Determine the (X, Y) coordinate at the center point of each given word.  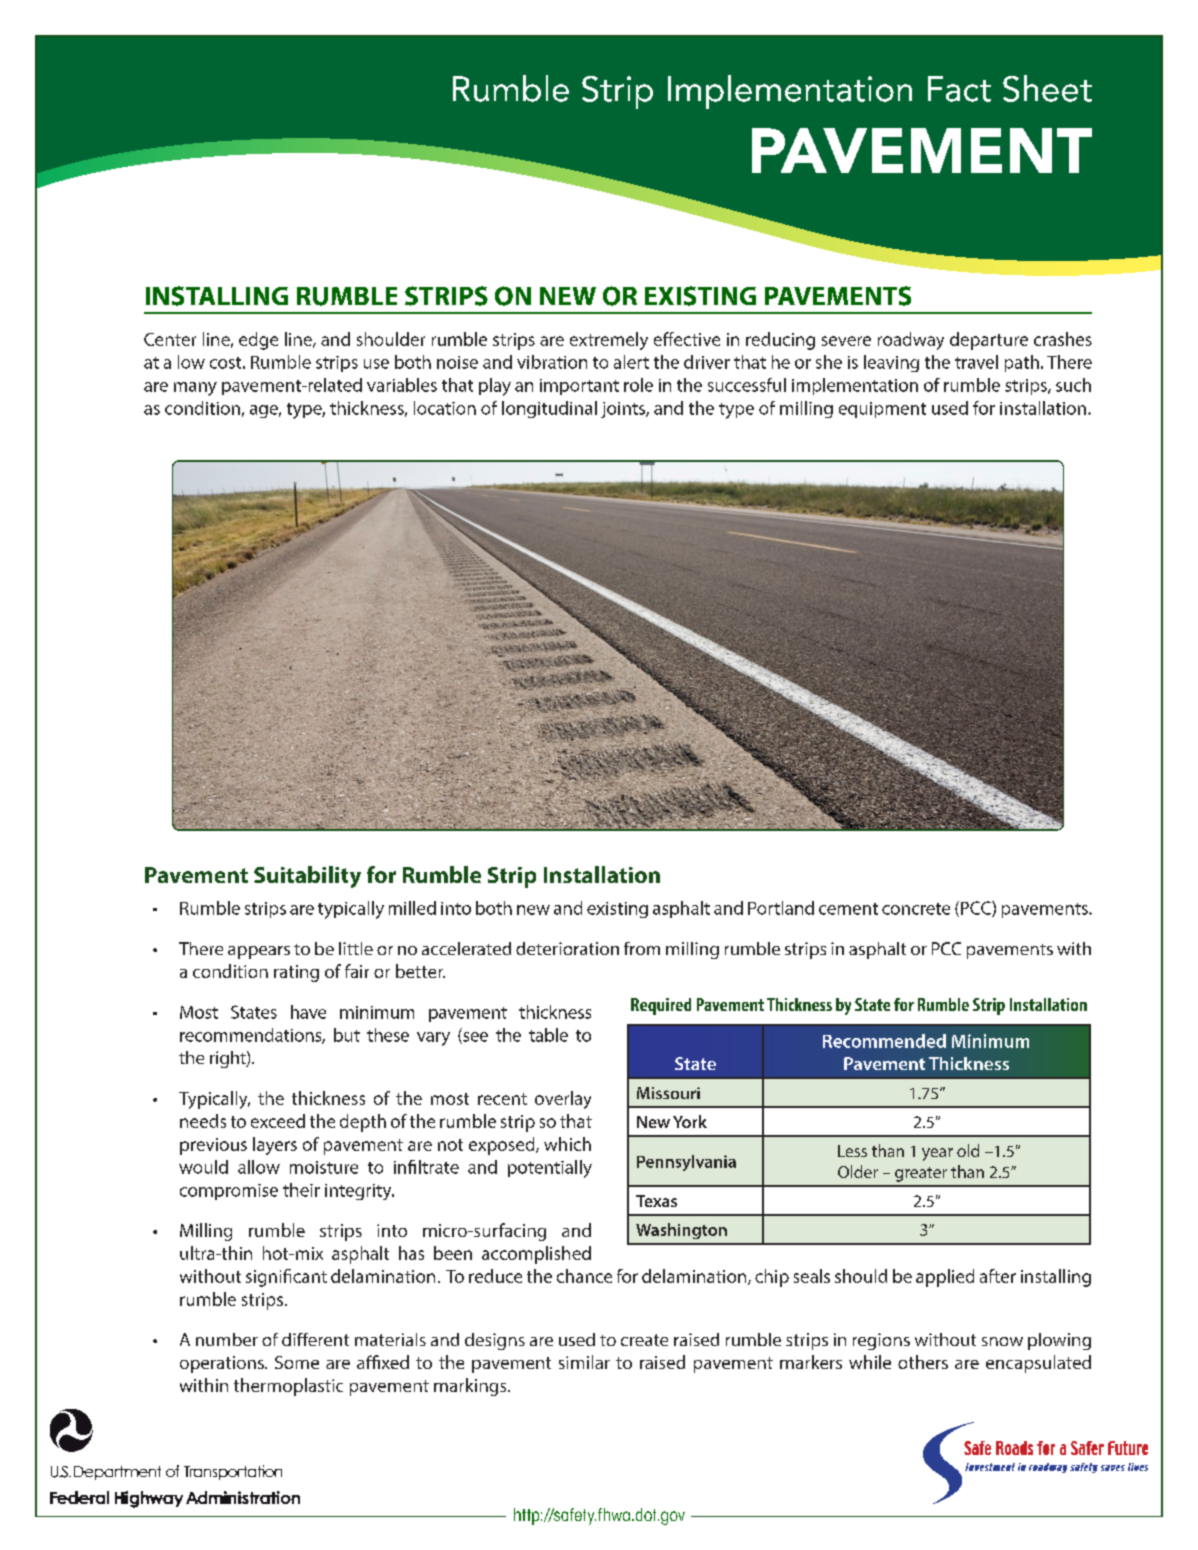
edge (258, 341)
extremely (609, 341)
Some (297, 1362)
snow (1002, 1341)
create (644, 1340)
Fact (959, 89)
